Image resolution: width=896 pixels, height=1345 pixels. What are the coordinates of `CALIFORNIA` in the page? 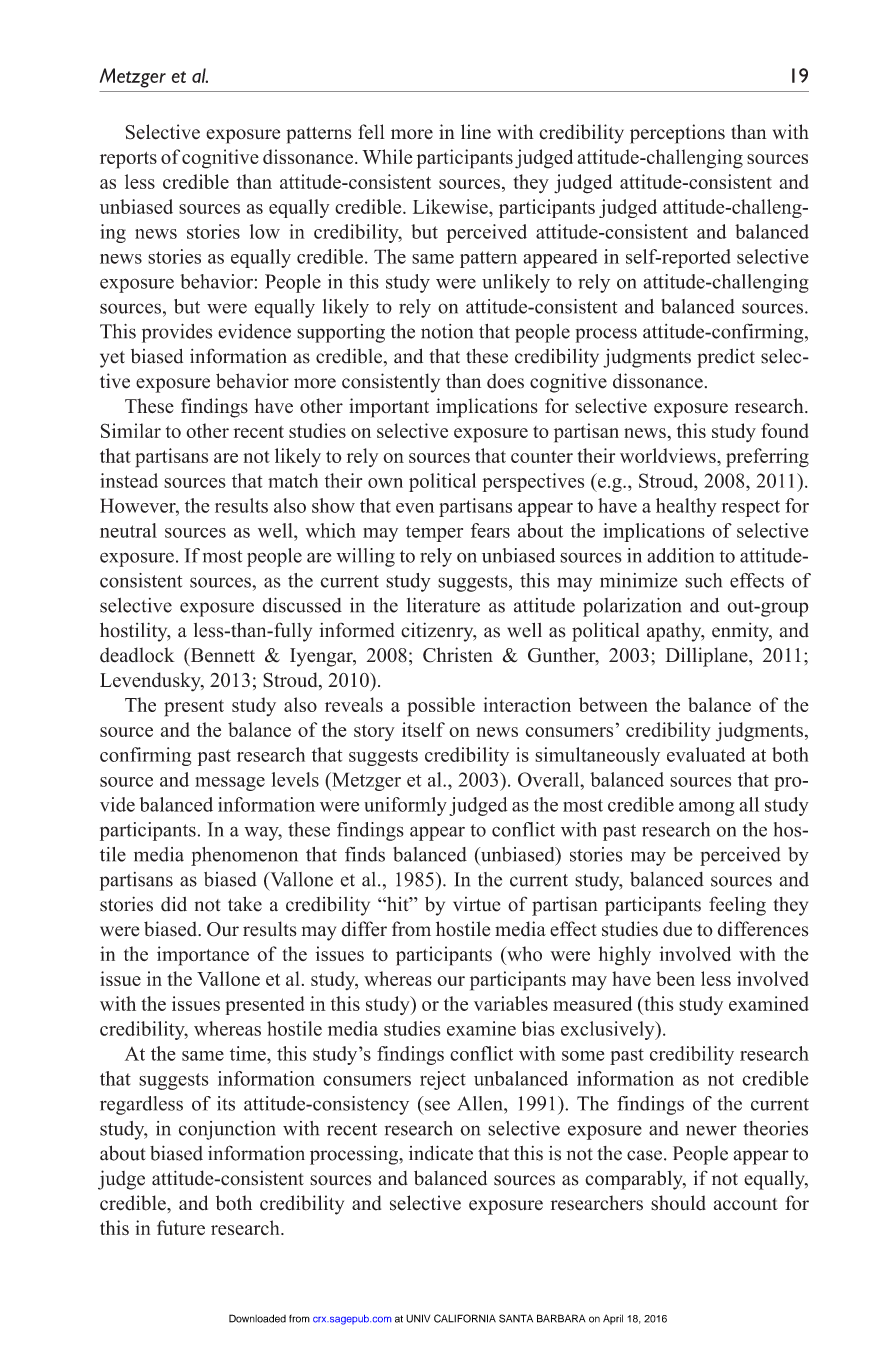 It's located at (465, 1318).
